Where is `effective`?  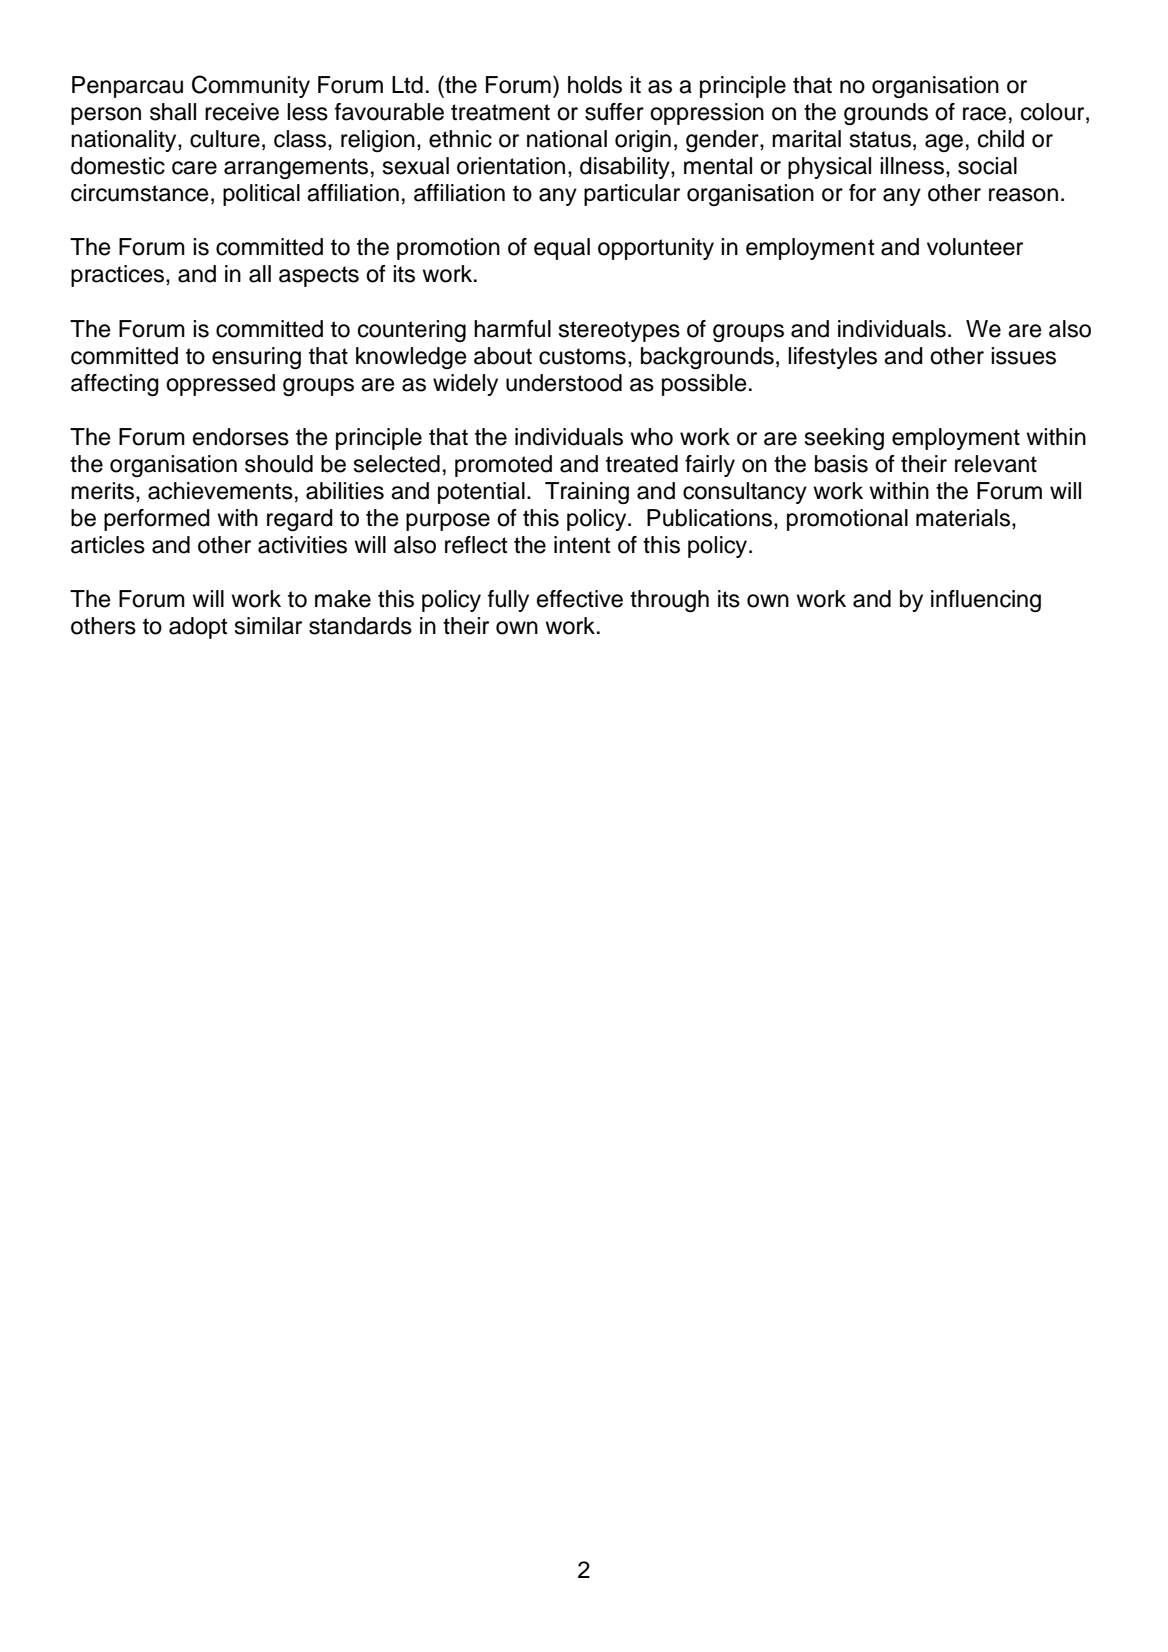 effective is located at coordinates (580, 599).
